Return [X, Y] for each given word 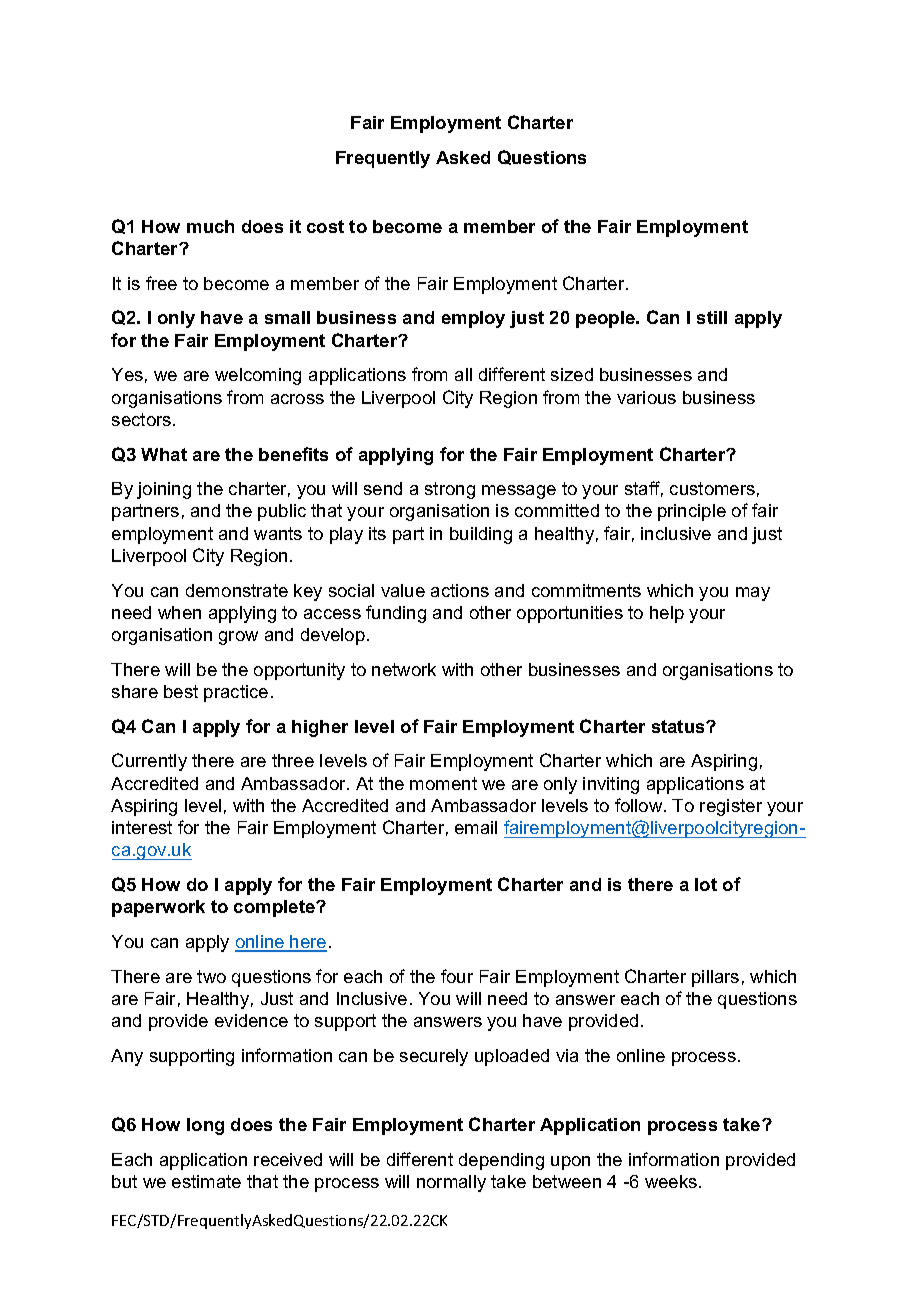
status [679, 726]
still [712, 317]
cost [325, 226]
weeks [671, 1181]
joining [164, 490]
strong [450, 490]
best [181, 691]
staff [644, 489]
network [404, 669]
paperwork [158, 908]
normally [451, 1183]
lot [706, 884]
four [457, 976]
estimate [206, 1181]
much [210, 226]
